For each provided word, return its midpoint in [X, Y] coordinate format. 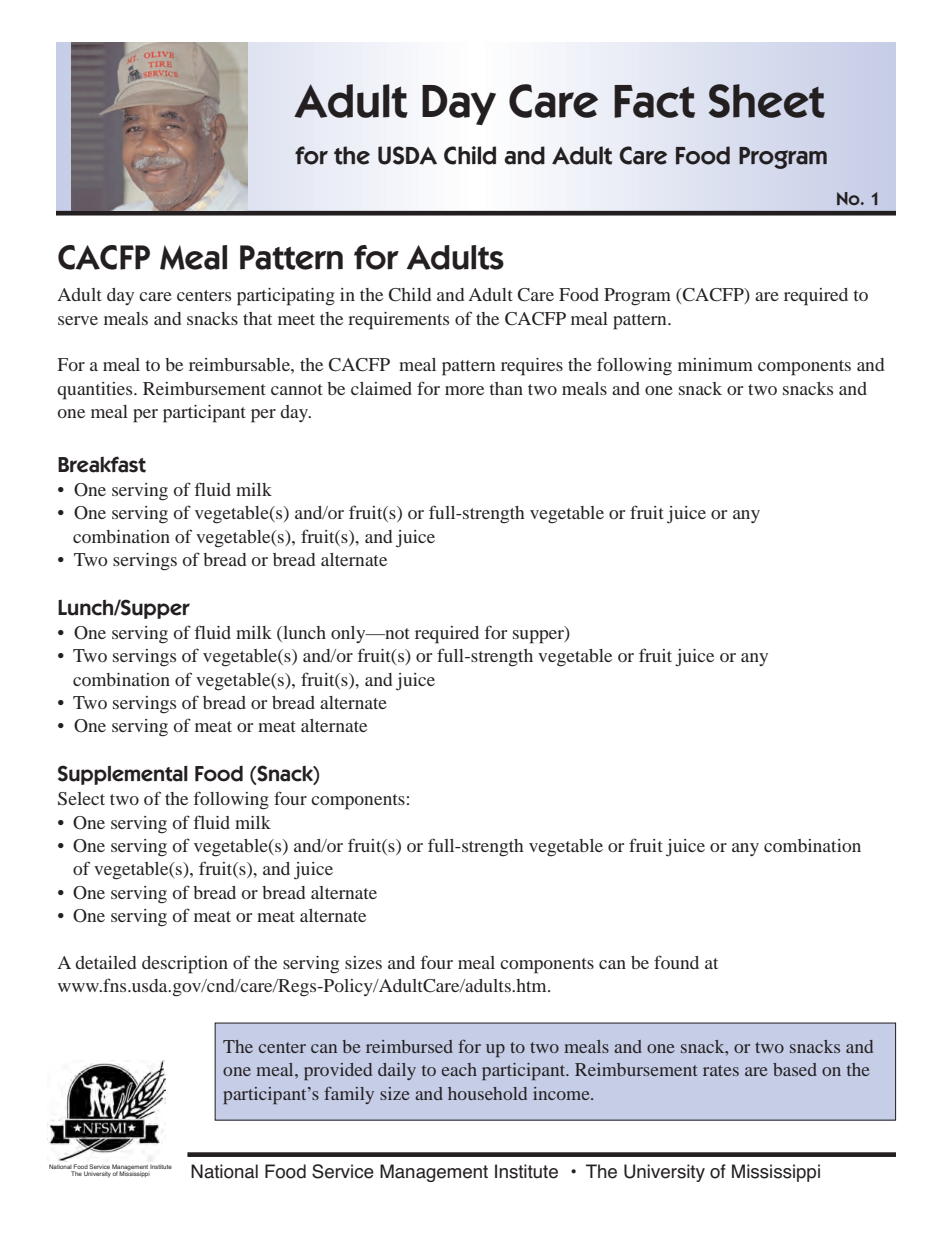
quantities [96, 391]
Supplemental [123, 775]
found [676, 962]
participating [286, 297]
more [464, 390]
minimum [715, 364]
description [185, 965]
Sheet [767, 101]
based [795, 1069]
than [506, 388]
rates [721, 1070]
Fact [654, 101]
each [459, 1069]
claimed [381, 388]
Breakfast [102, 464]
